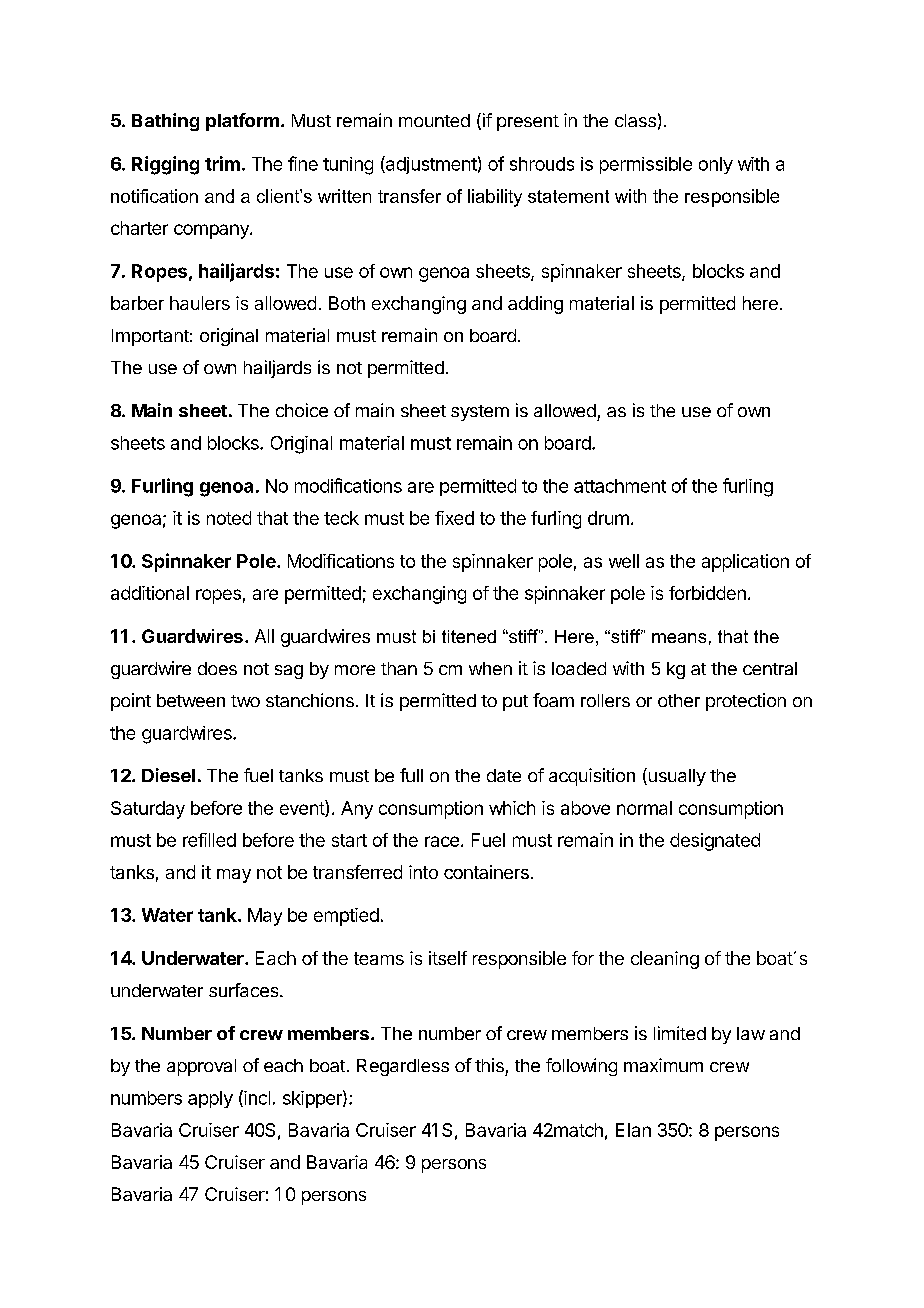  I want to click on trim, so click(222, 163).
